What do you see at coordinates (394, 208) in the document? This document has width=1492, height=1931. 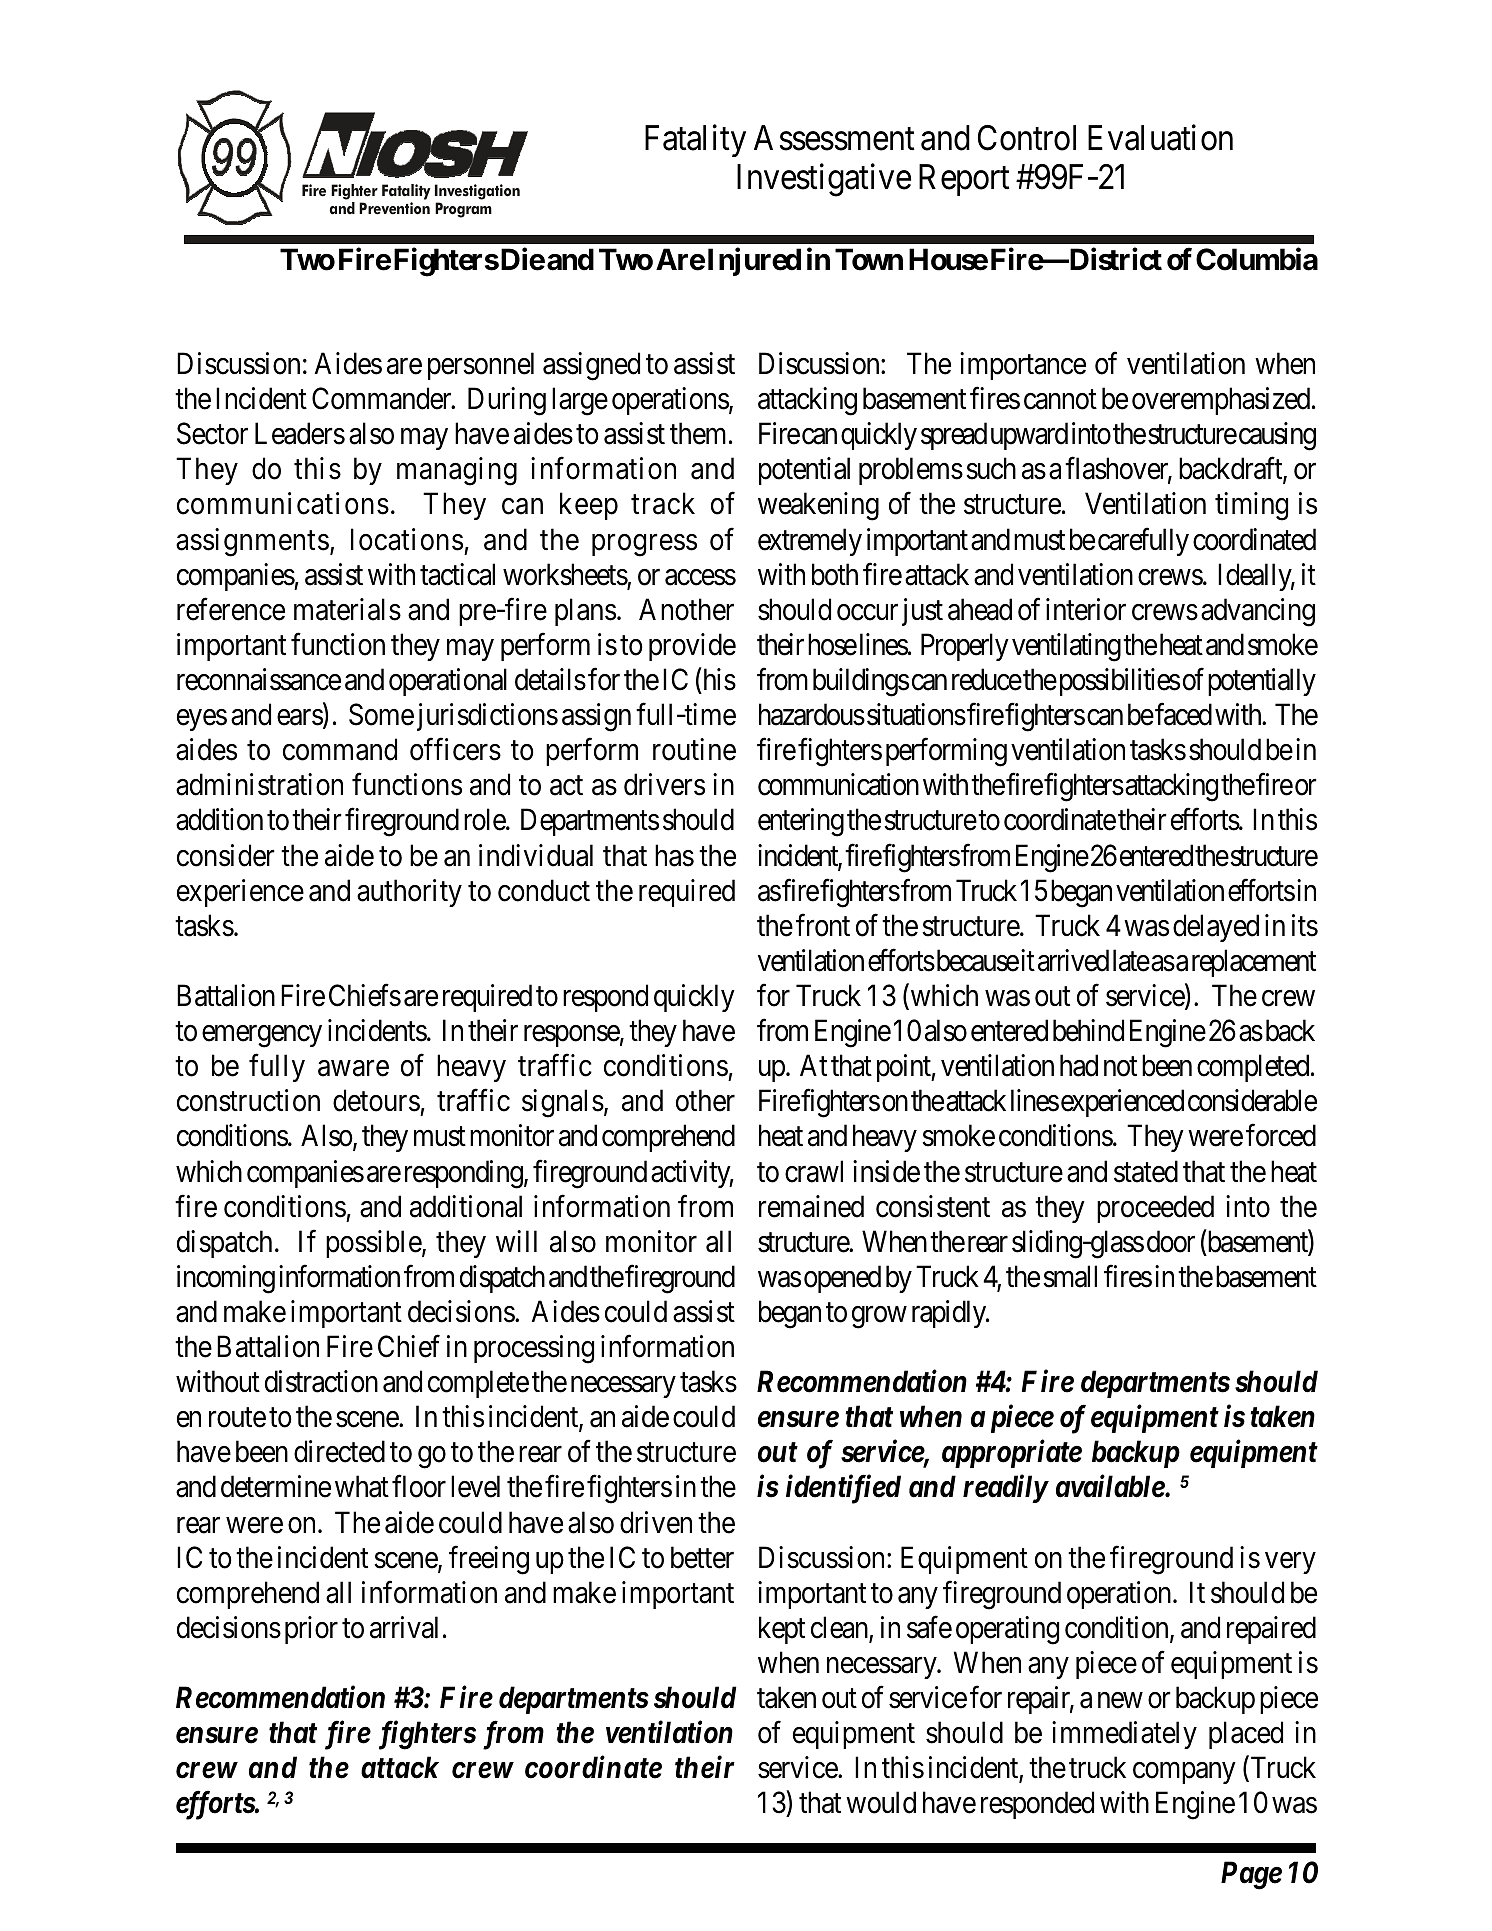 I see `Prevention` at bounding box center [394, 208].
